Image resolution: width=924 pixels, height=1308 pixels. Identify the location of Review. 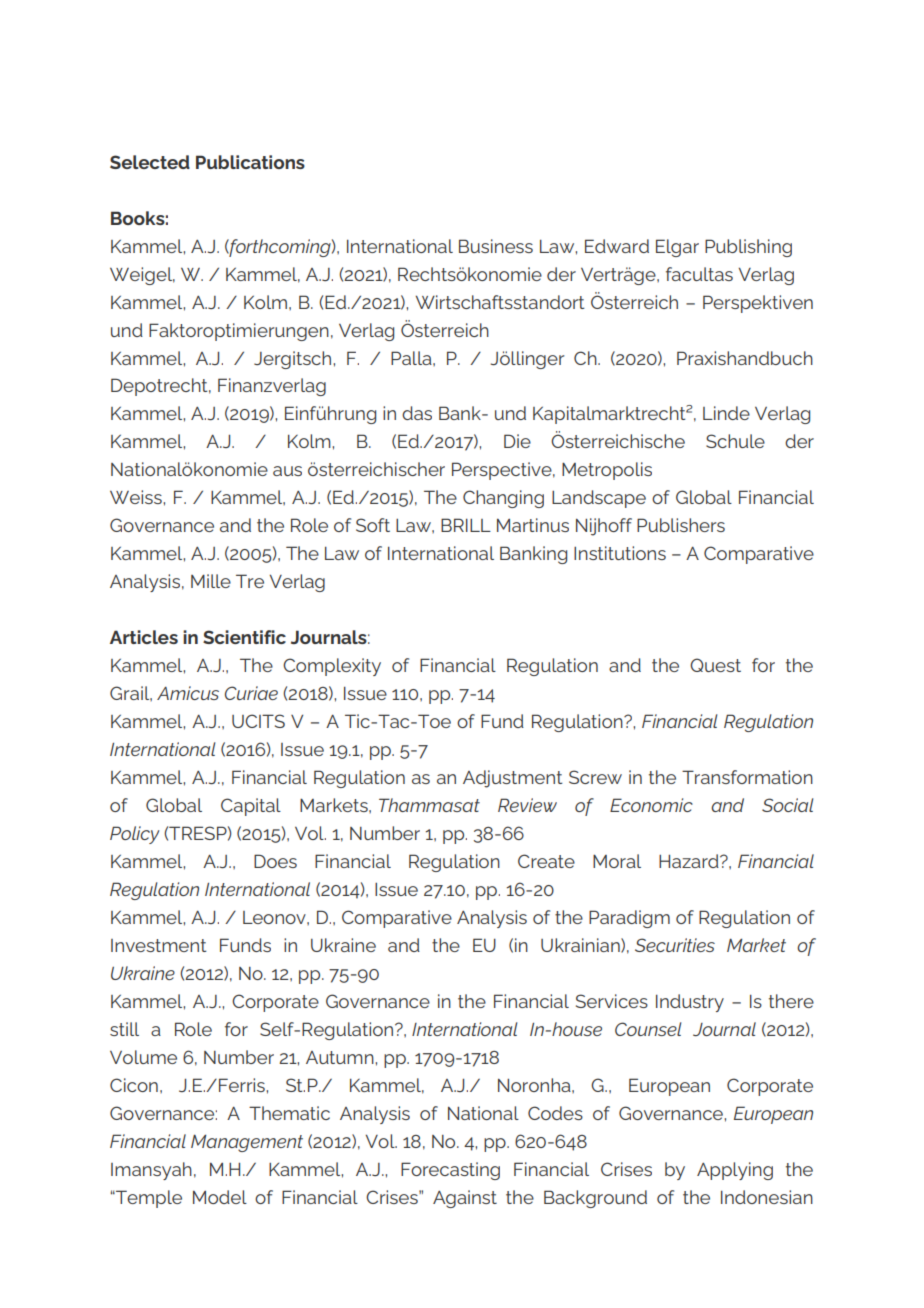
(527, 805).
